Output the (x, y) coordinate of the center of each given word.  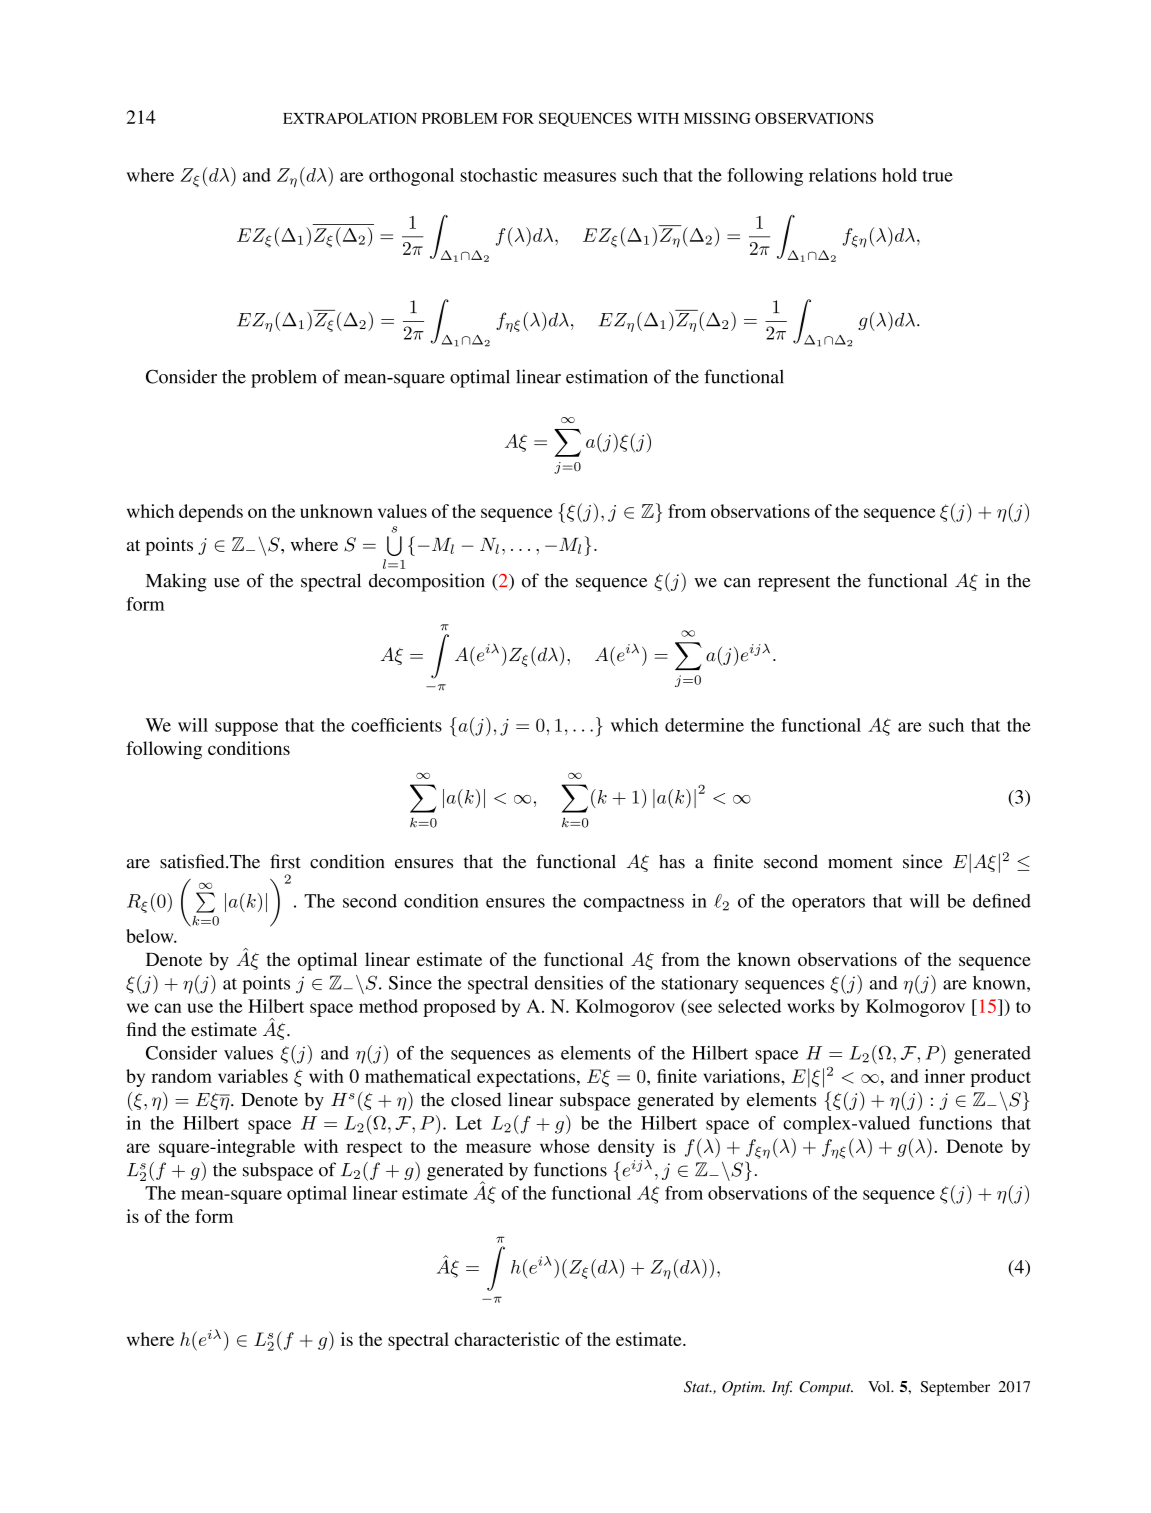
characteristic (507, 1339)
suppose (246, 729)
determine (704, 725)
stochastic (498, 175)
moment (860, 863)
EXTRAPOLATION (350, 118)
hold (899, 175)
